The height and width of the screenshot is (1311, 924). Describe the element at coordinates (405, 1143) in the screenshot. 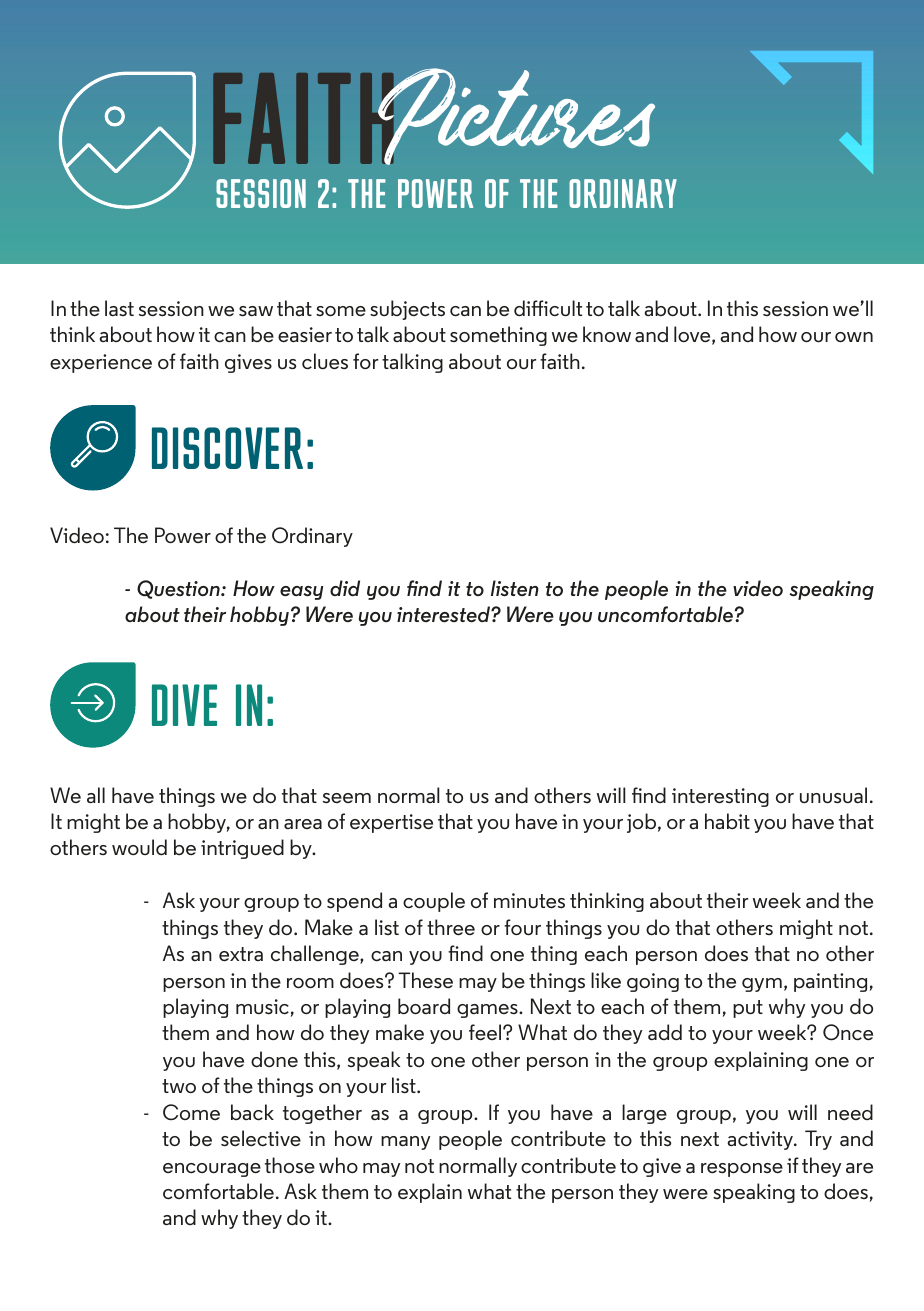

I see `many` at that location.
